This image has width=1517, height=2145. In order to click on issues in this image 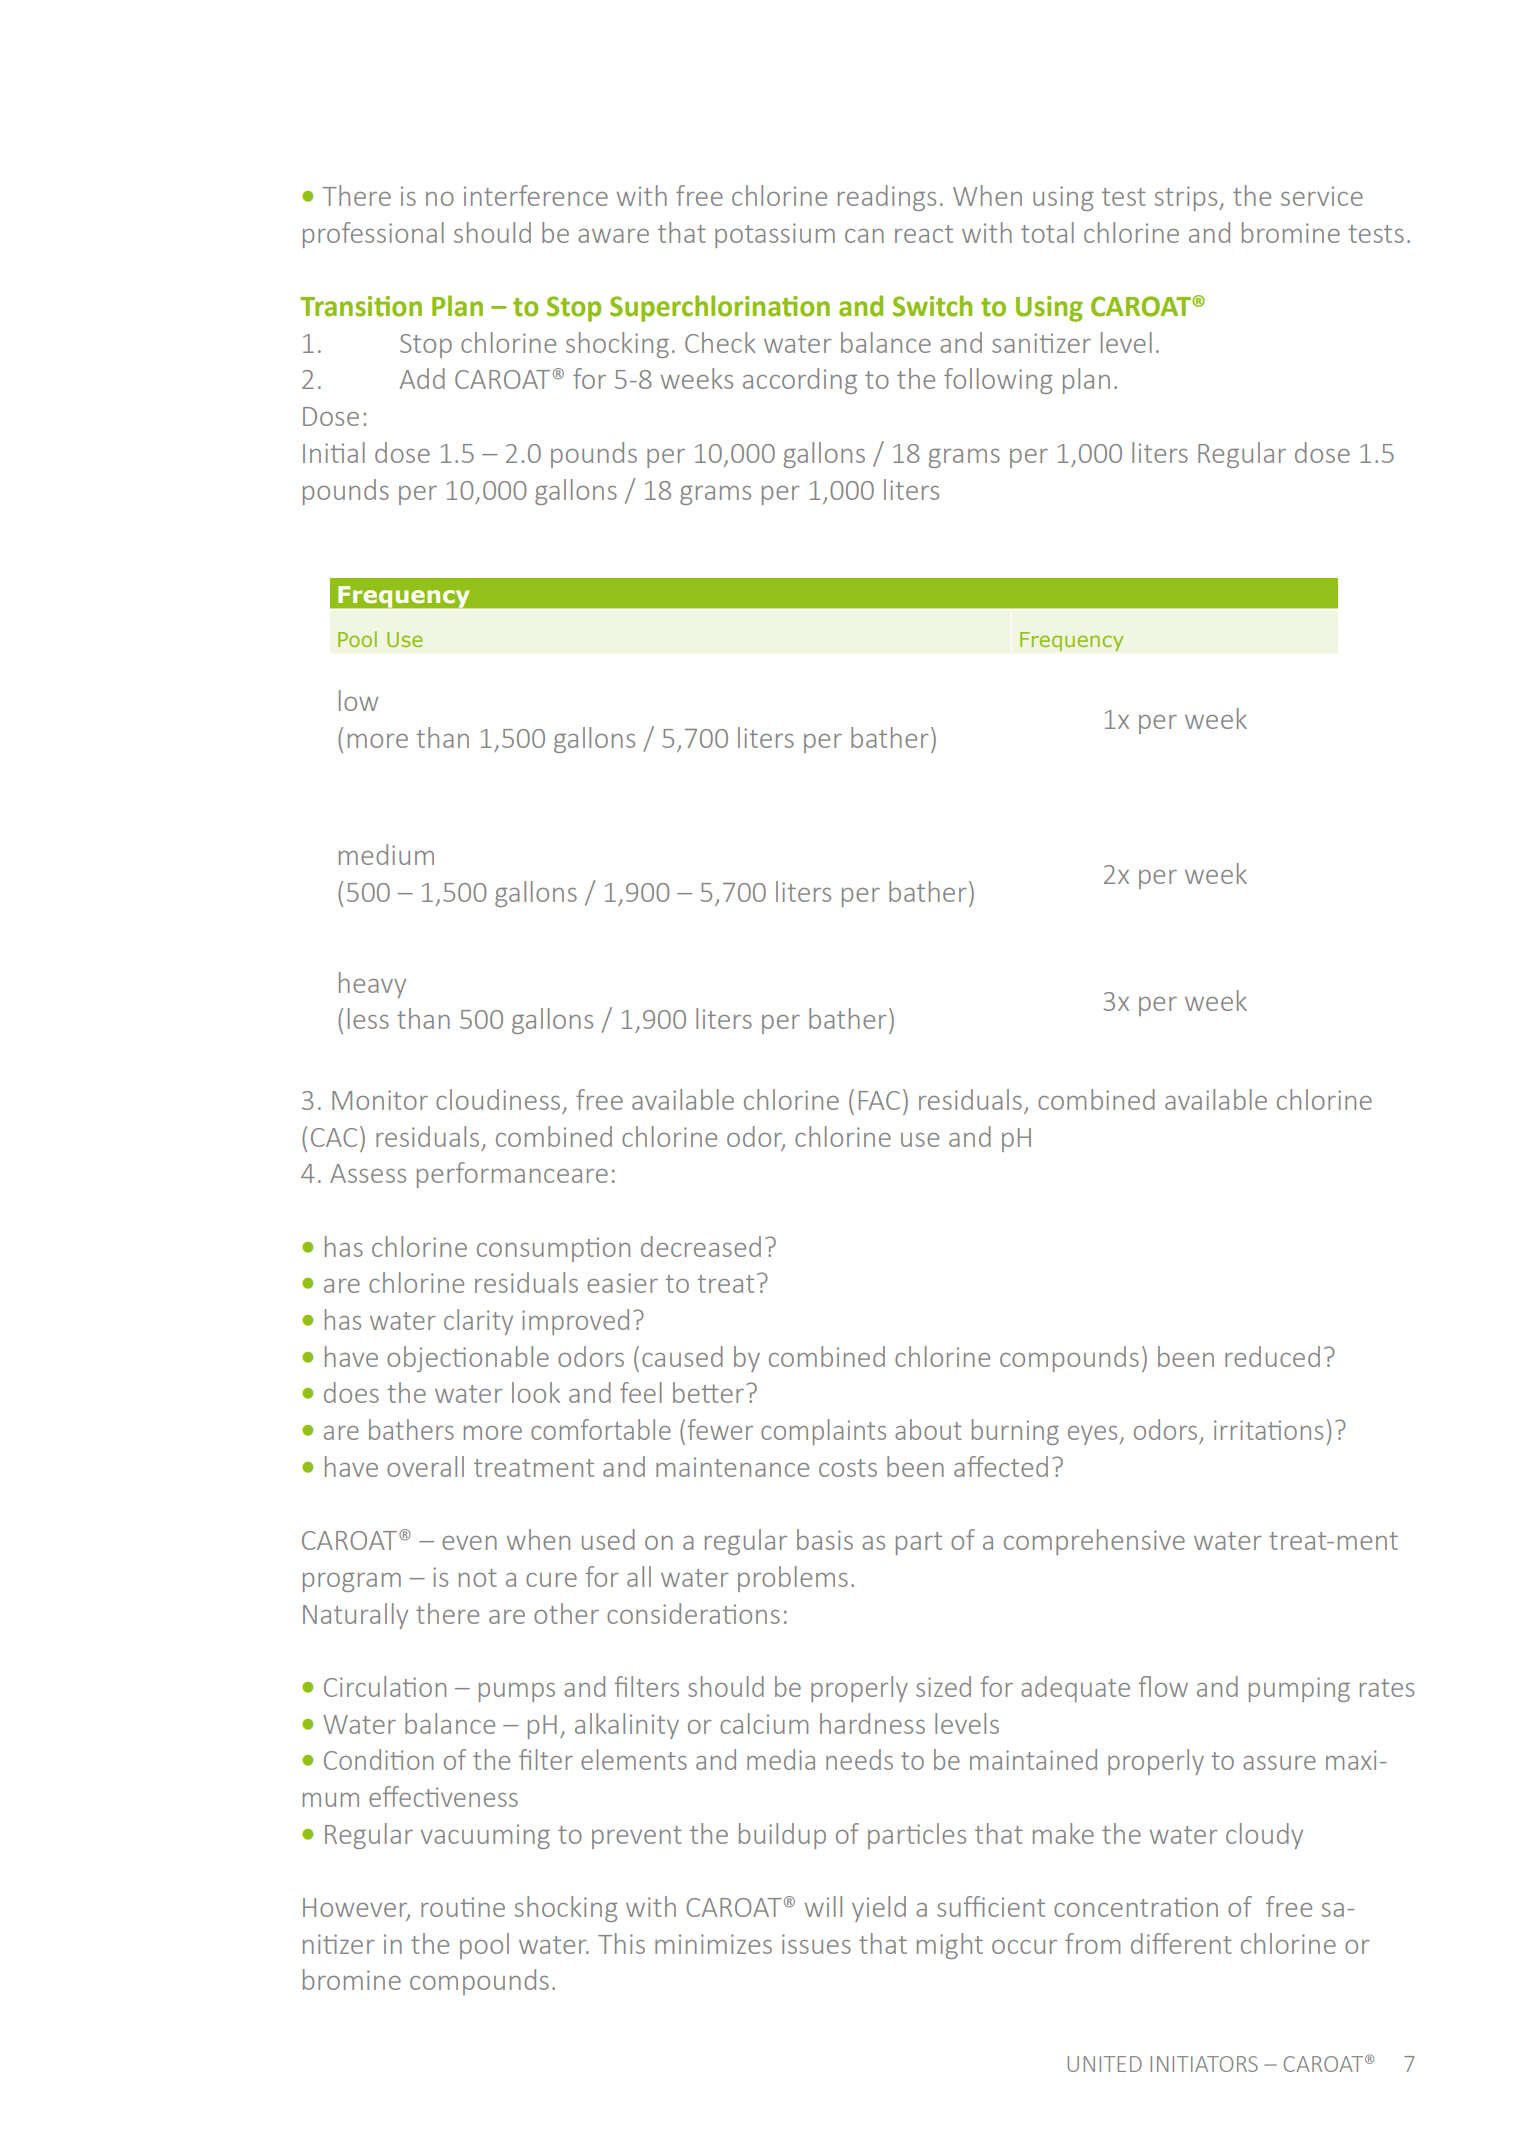, I will do `click(816, 1944)`.
